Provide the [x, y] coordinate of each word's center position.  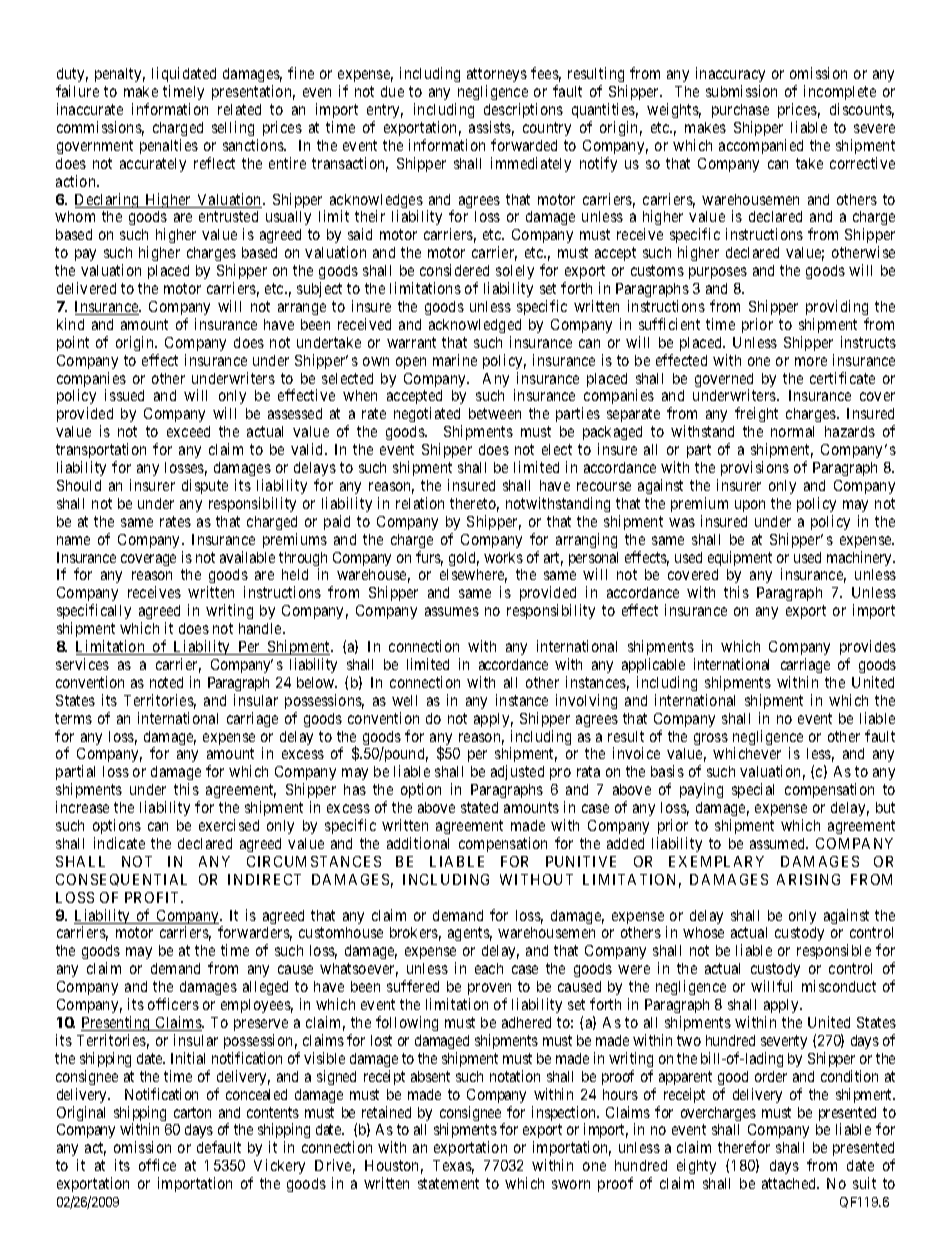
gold [464, 559]
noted [166, 682]
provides [868, 647]
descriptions [523, 110]
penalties [169, 146]
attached [790, 1183]
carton [192, 1112]
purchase [740, 111]
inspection [565, 1115]
